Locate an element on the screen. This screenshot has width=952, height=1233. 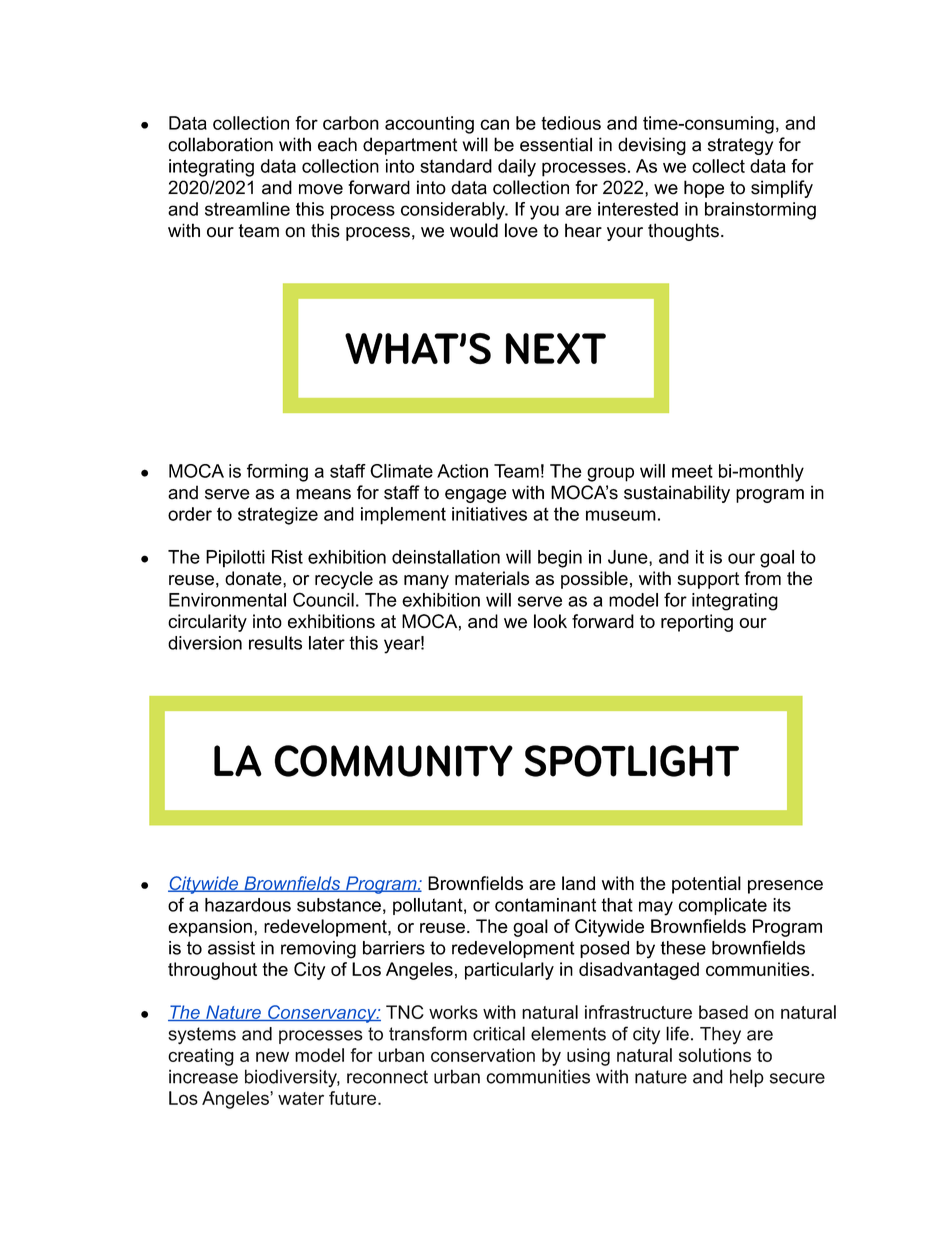
daily is located at coordinates (517, 168).
